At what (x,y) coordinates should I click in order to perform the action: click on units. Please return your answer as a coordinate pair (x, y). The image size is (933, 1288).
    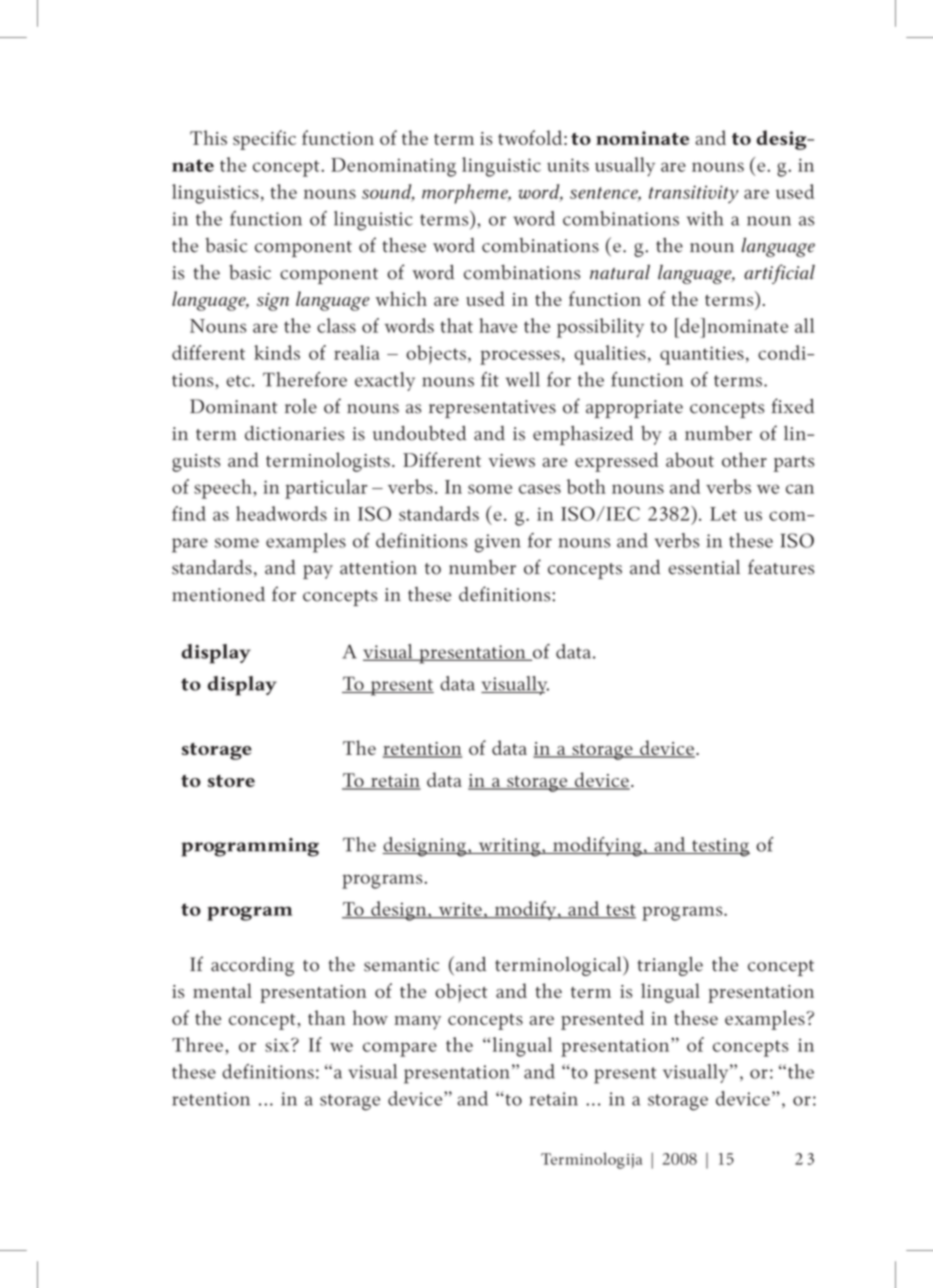
    Looking at the image, I should click on (568, 165).
